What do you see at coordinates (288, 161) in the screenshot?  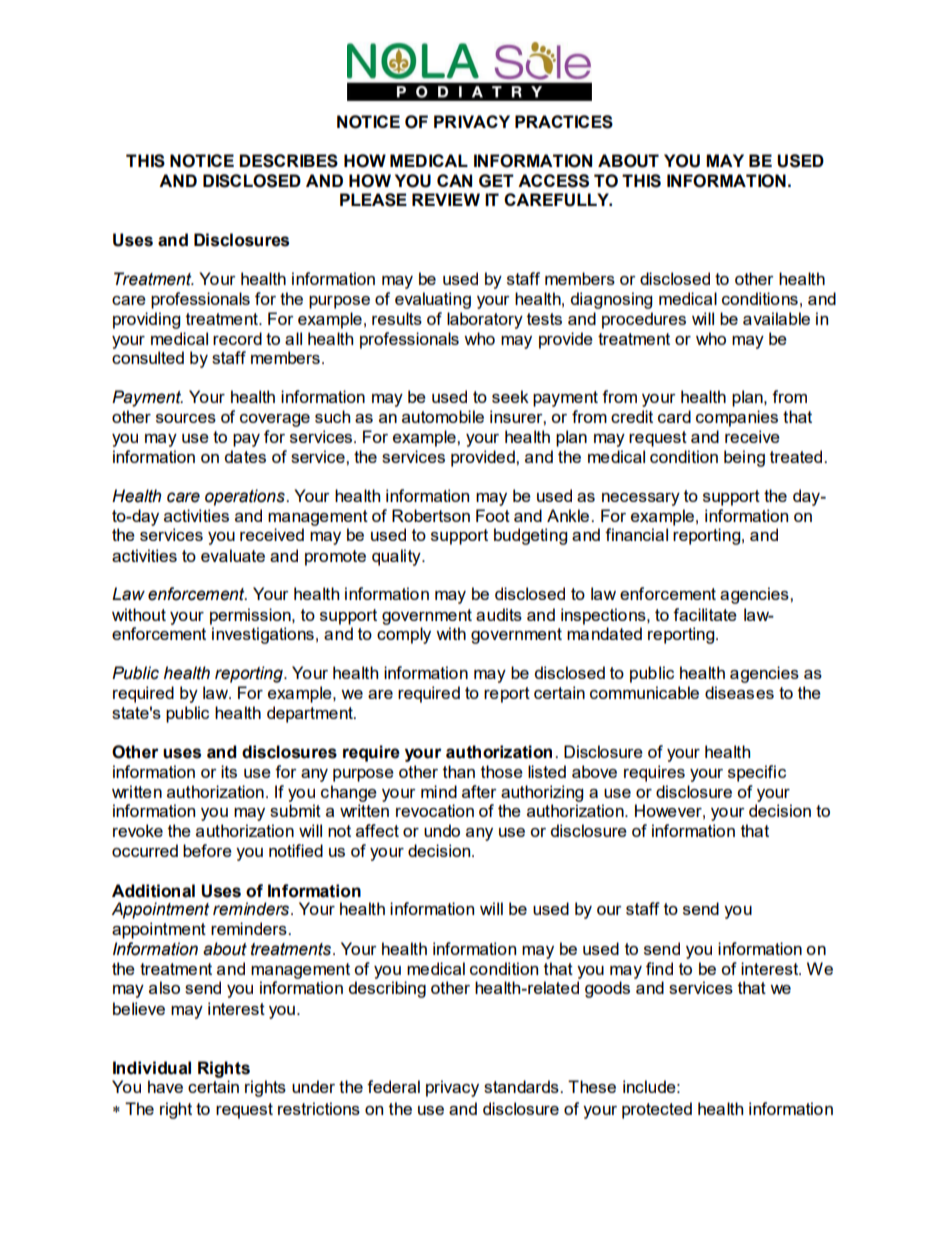 I see `DESCRIBES` at bounding box center [288, 161].
